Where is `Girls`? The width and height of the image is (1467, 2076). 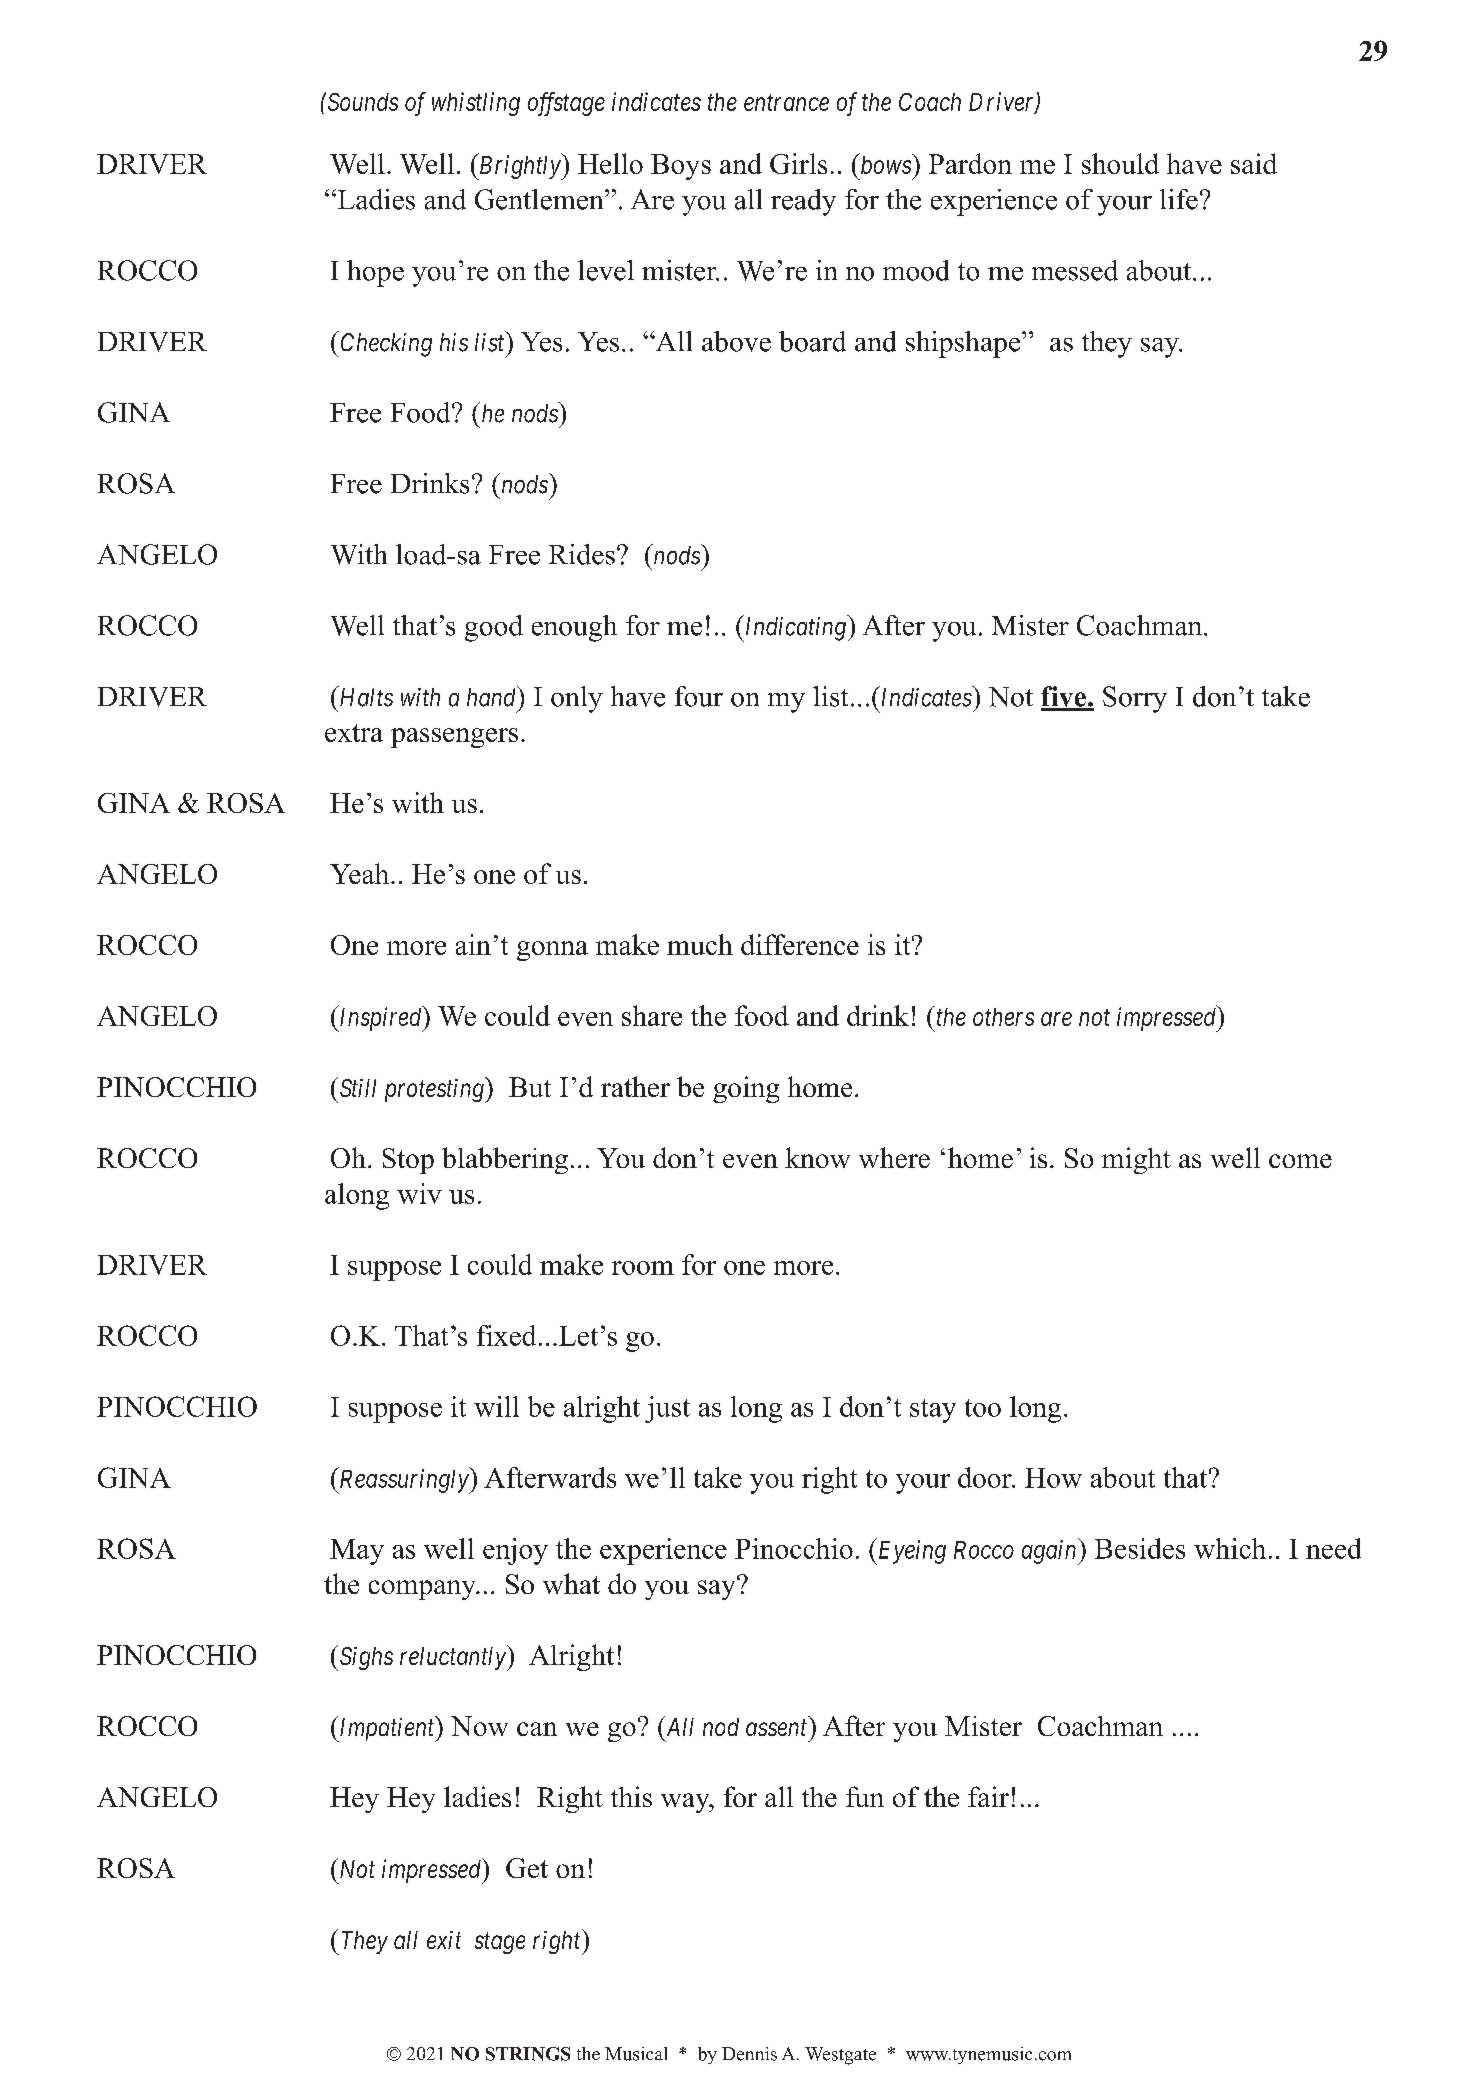 Girls is located at coordinates (798, 163).
